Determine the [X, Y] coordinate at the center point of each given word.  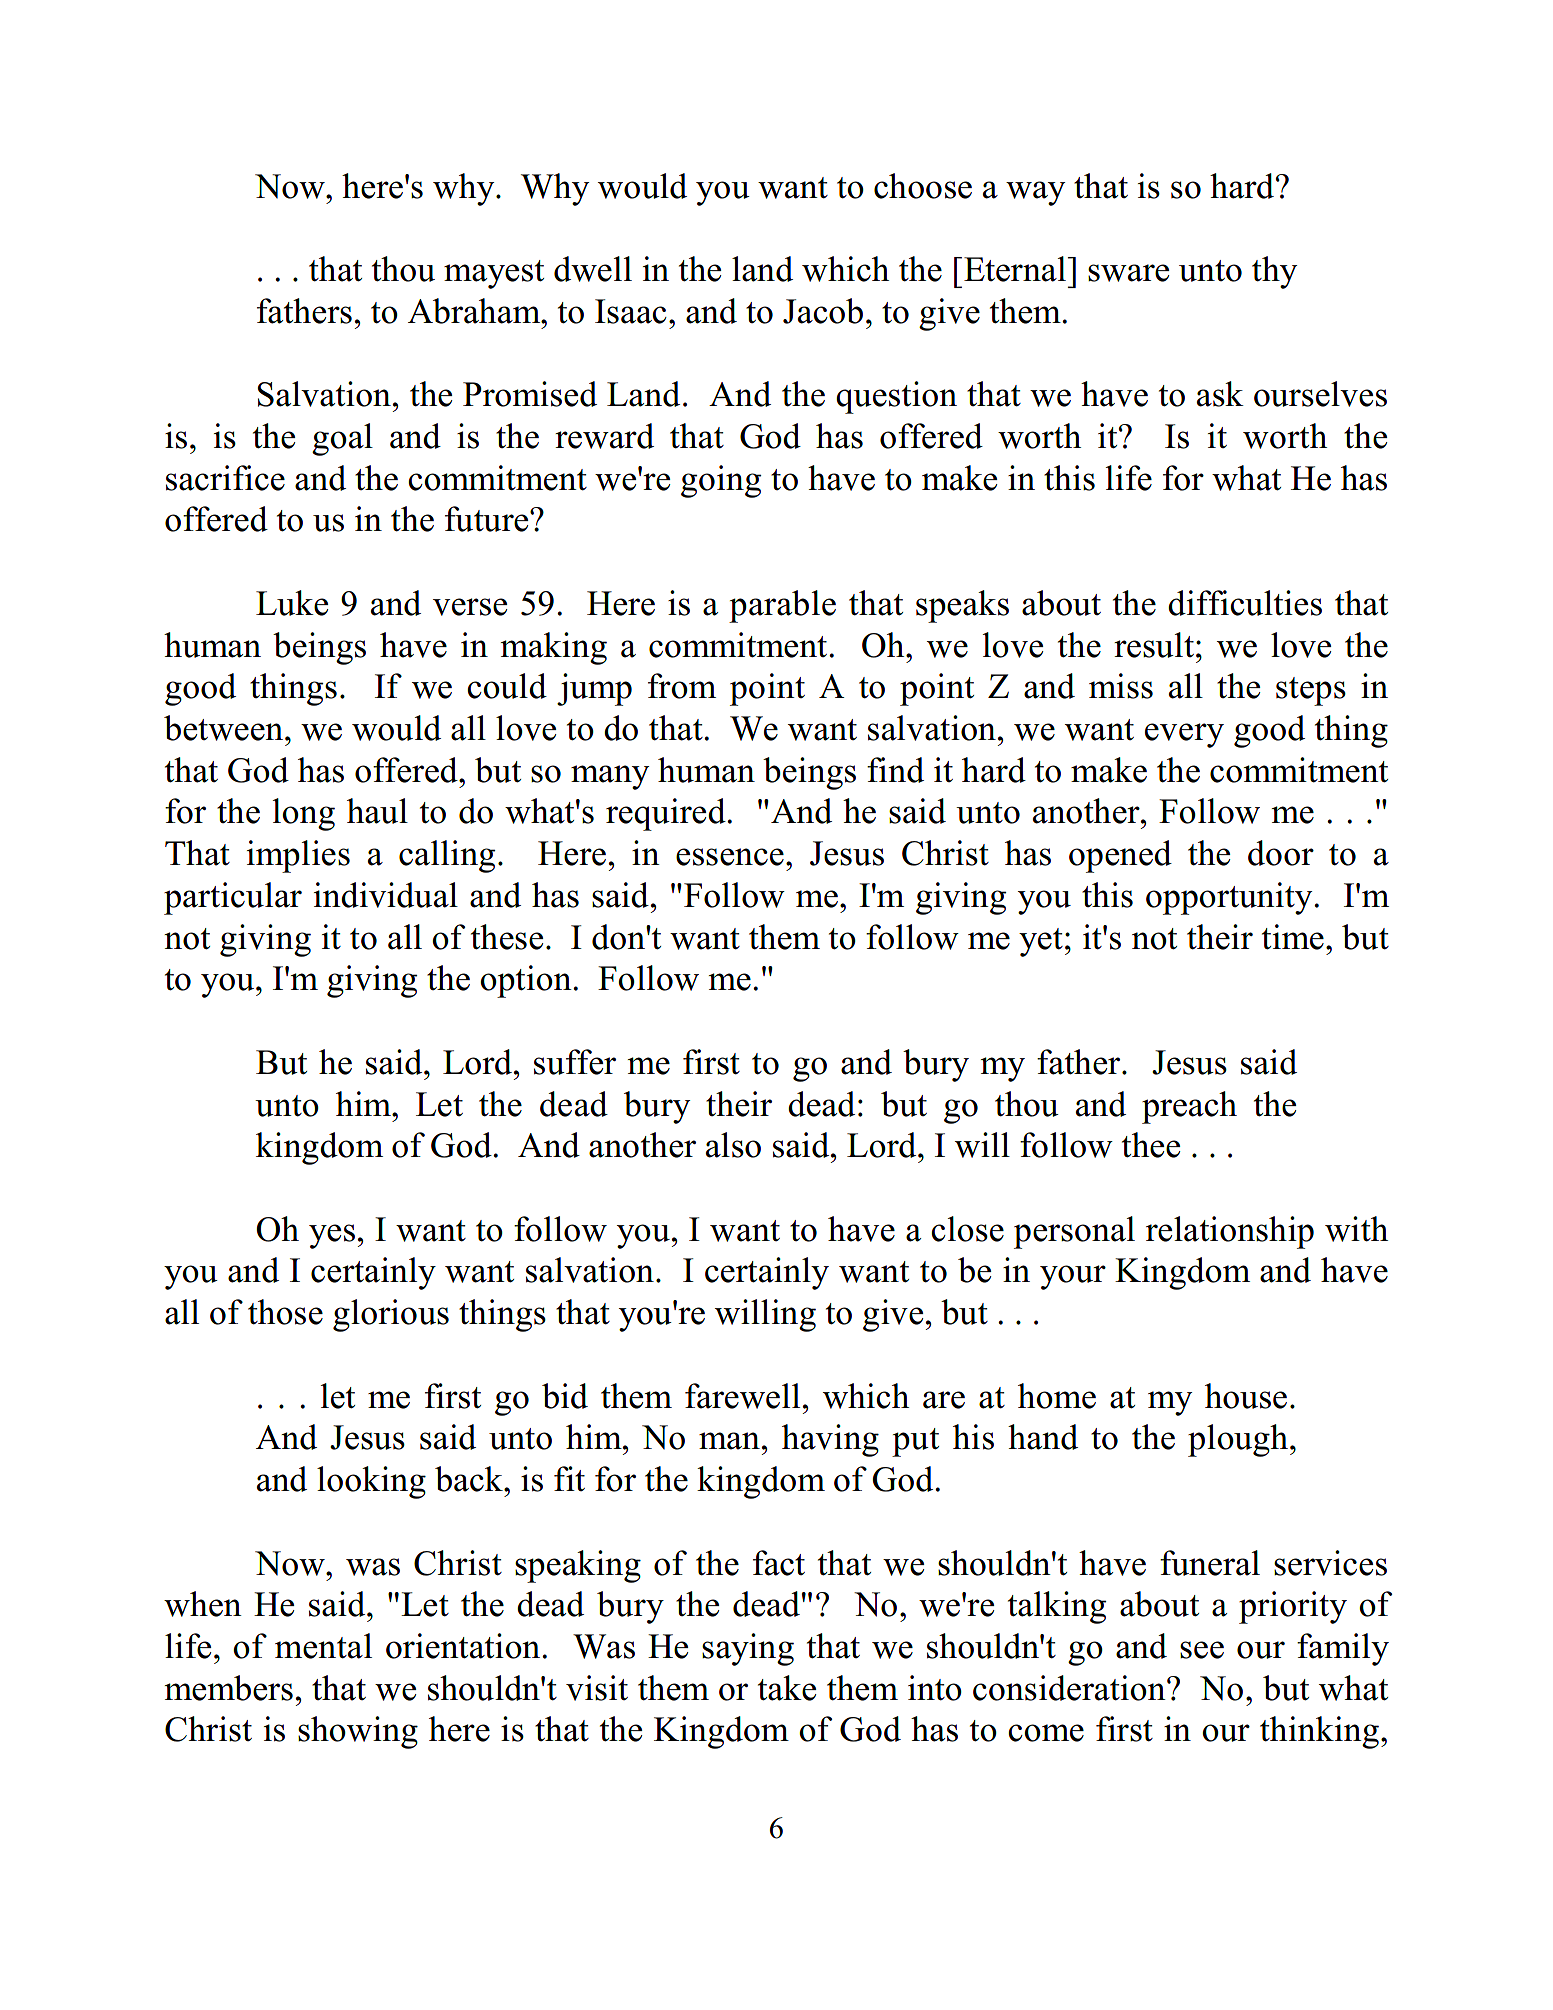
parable [782, 606]
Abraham [475, 311]
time [1293, 937]
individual [386, 895]
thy [1274, 272]
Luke [292, 603]
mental [323, 1646]
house [1246, 1396]
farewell [742, 1396]
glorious [391, 1315]
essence [730, 857]
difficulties [1245, 603]
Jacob [823, 311]
